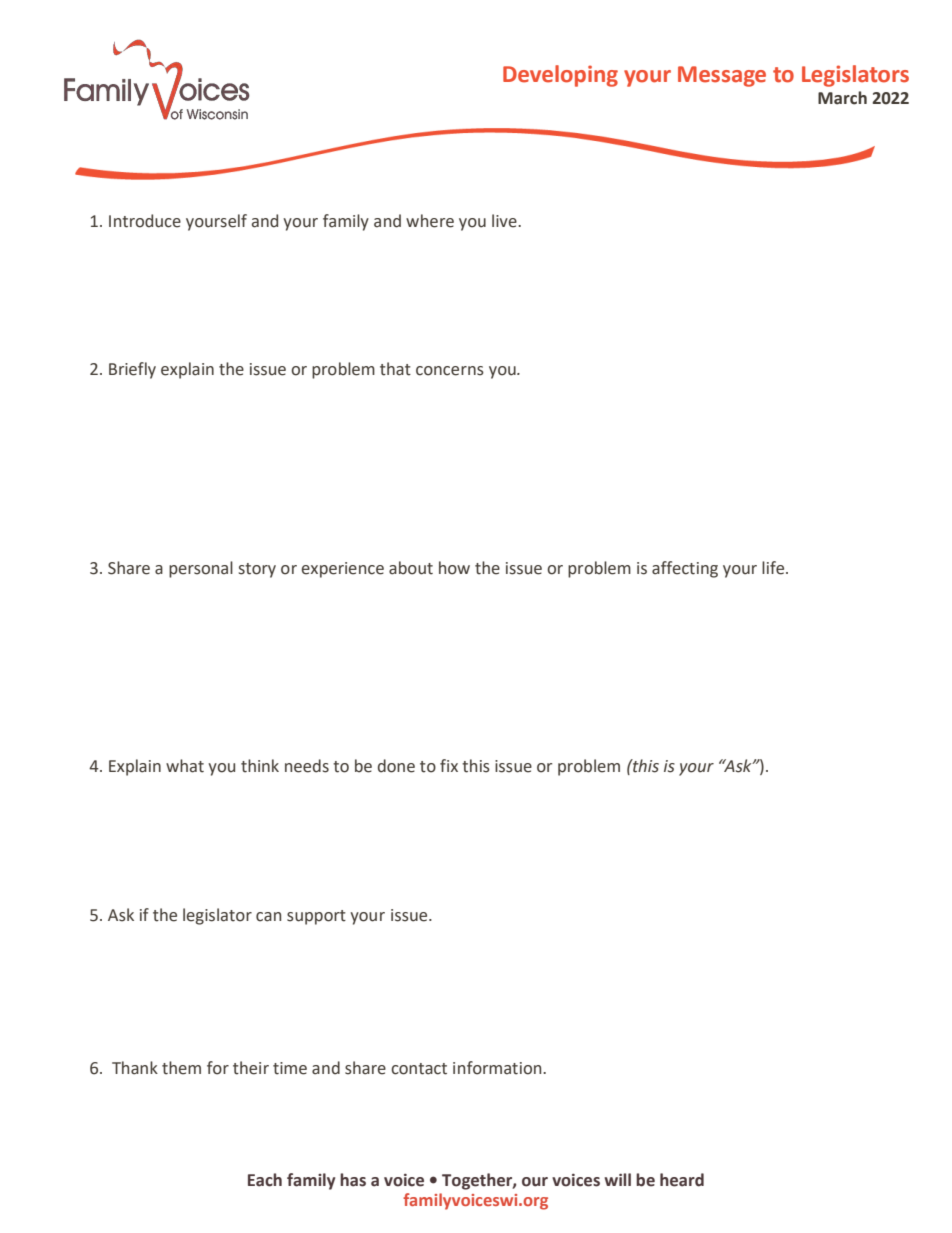 The width and height of the screenshot is (952, 1233). What do you see at coordinates (265, 1180) in the screenshot?
I see `Each` at bounding box center [265, 1180].
